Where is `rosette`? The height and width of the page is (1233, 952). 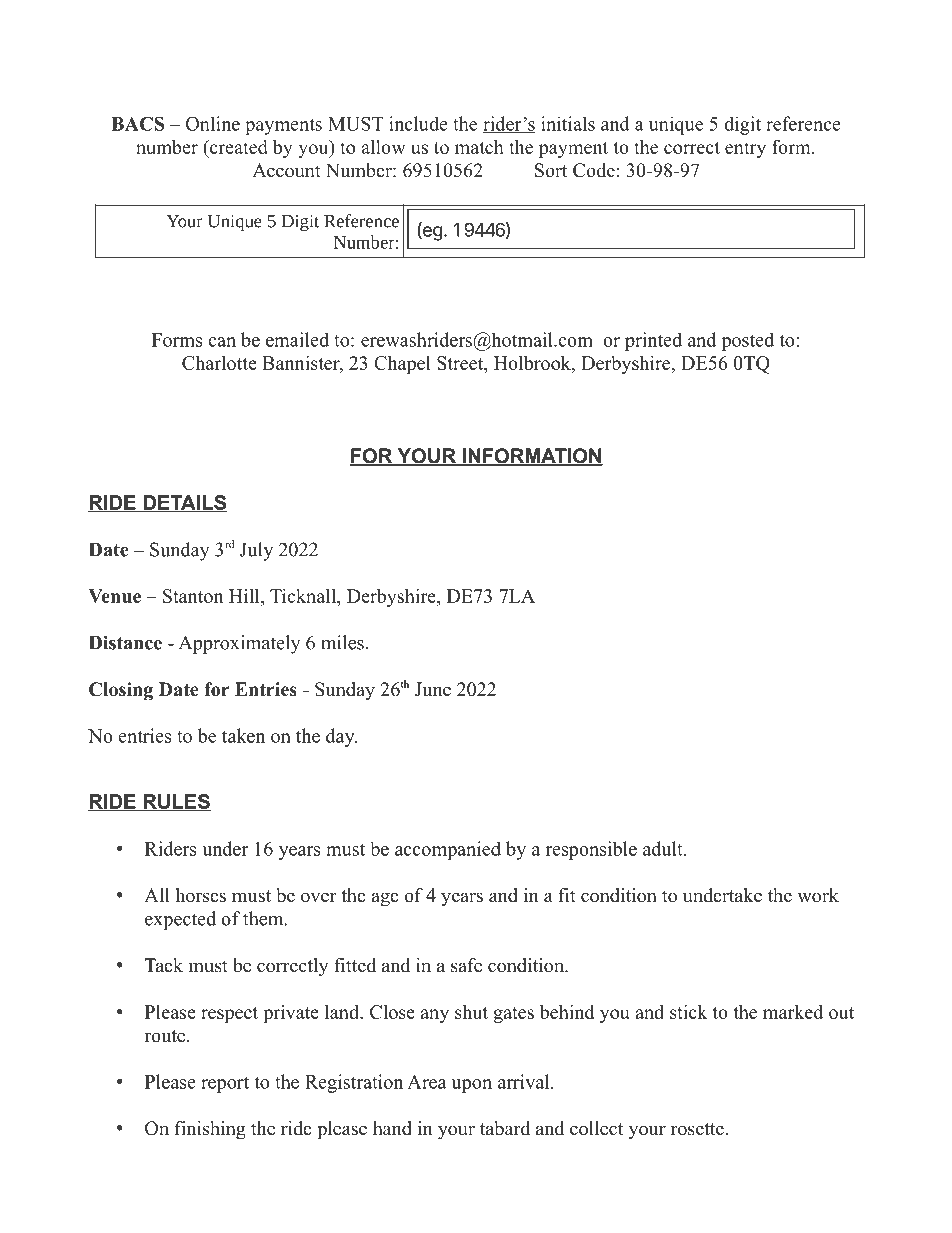
rosette is located at coordinates (698, 1129).
